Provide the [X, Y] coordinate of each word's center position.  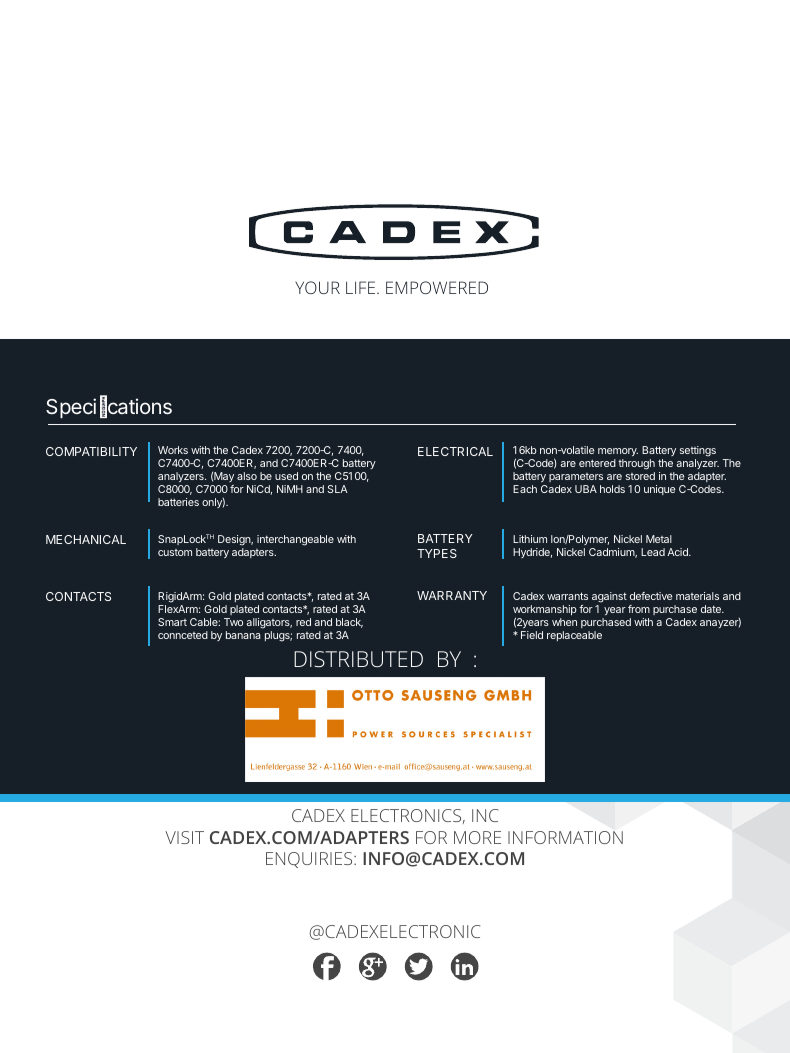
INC [485, 815]
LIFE [362, 287]
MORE [477, 837]
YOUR [317, 287]
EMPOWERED [437, 287]
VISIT [184, 837]
